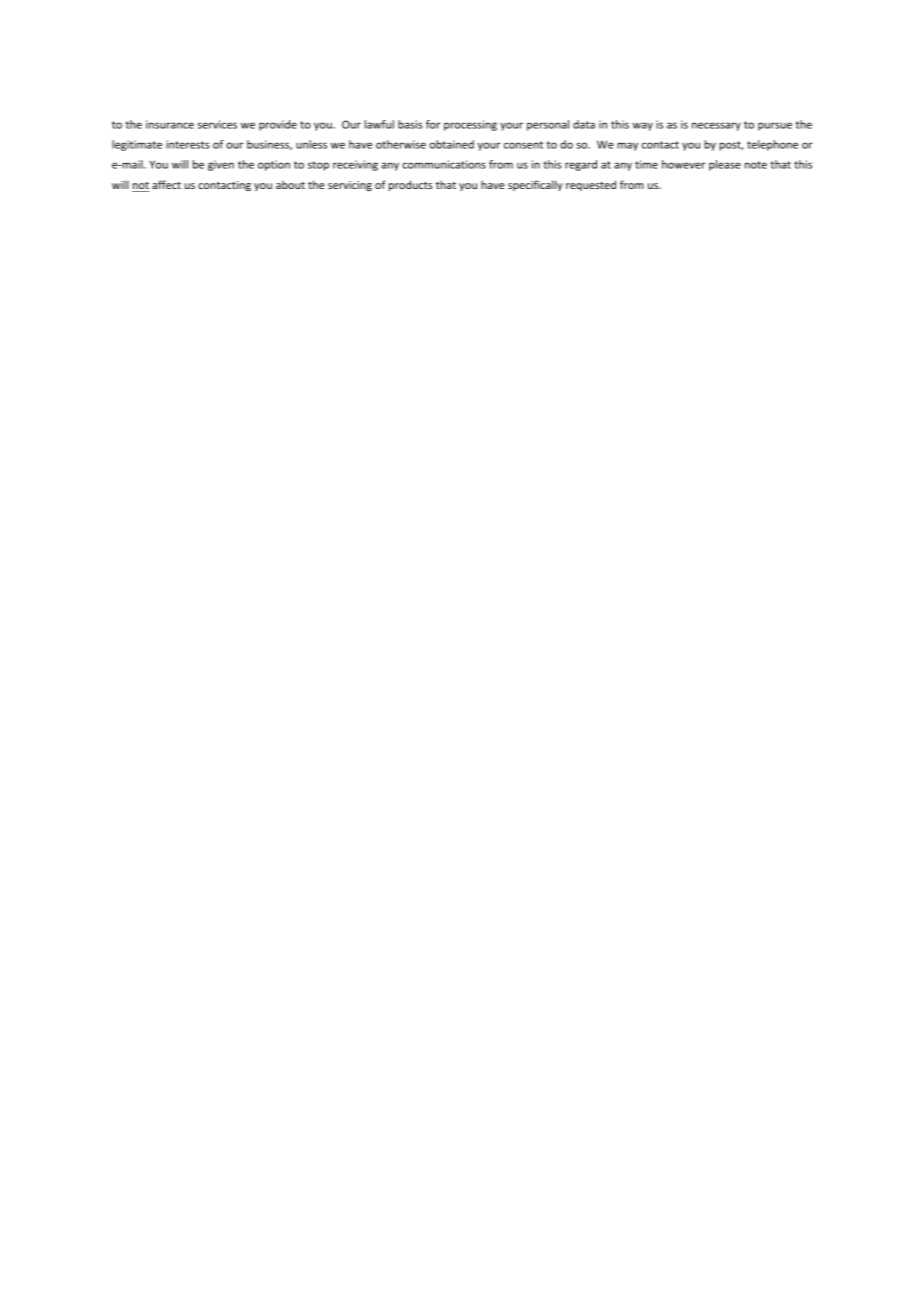  Describe the element at coordinates (217, 124) in the screenshot. I see `services` at that location.
